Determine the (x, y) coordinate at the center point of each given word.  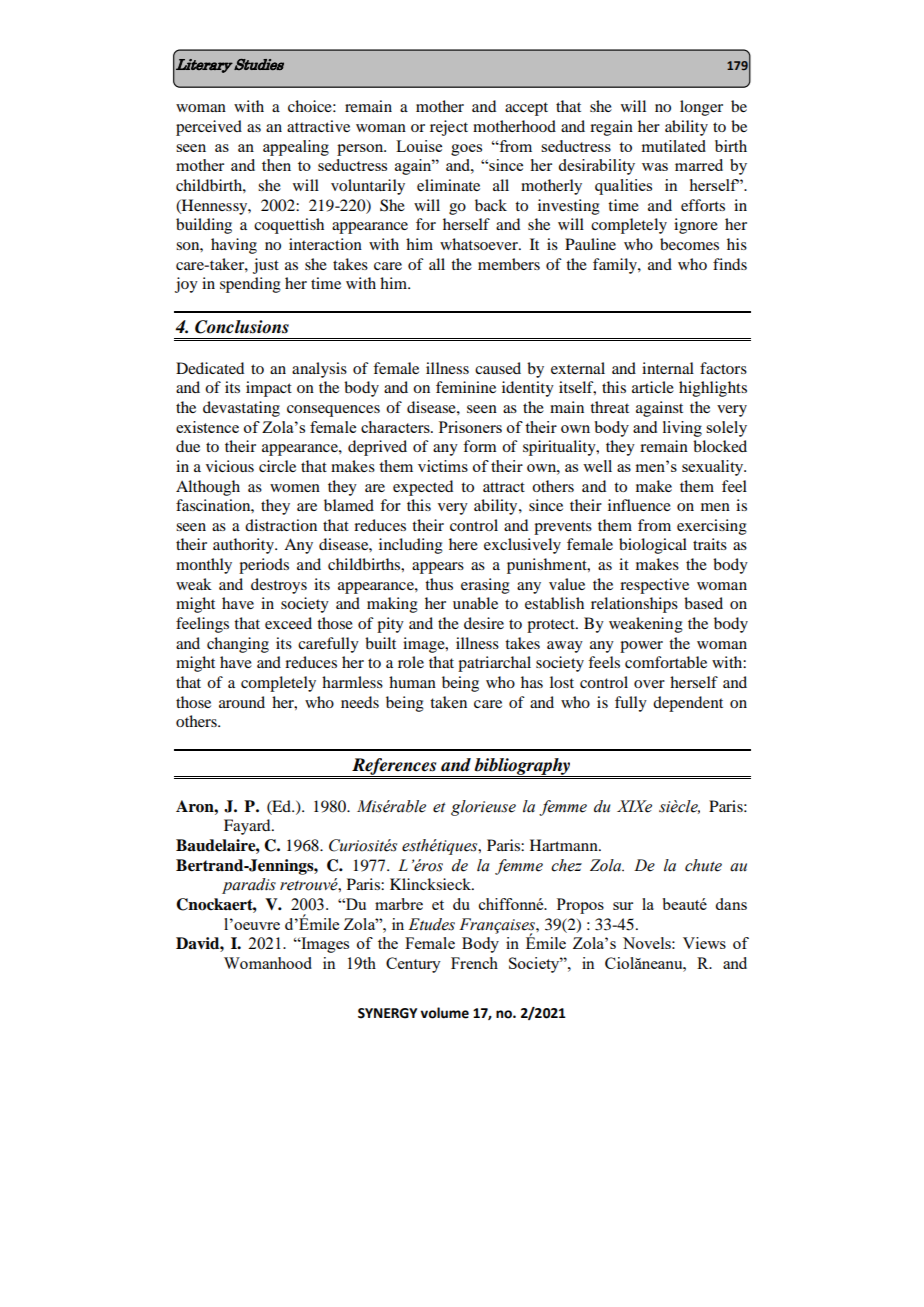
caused (498, 368)
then (276, 165)
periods (264, 566)
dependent (688, 704)
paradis (249, 886)
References (394, 767)
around (242, 702)
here (463, 544)
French (474, 963)
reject (449, 128)
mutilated (673, 146)
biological (653, 546)
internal (668, 368)
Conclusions (242, 327)
